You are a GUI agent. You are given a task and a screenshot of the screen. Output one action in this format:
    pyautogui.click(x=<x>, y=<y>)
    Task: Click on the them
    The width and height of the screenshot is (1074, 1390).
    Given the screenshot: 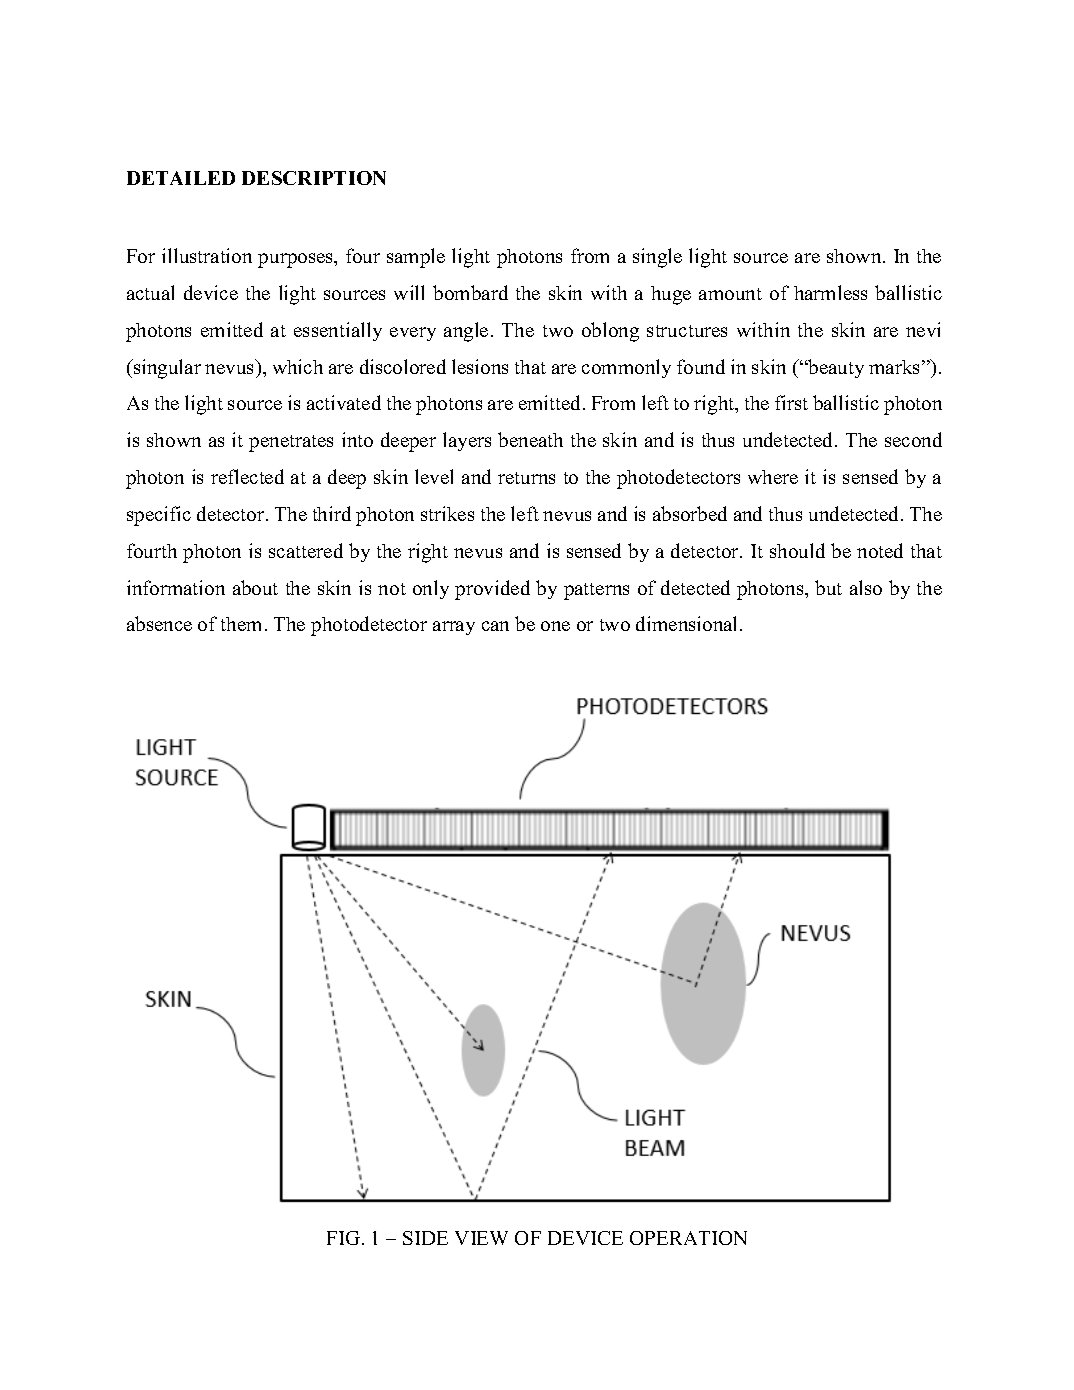 What is the action you would take?
    pyautogui.click(x=241, y=624)
